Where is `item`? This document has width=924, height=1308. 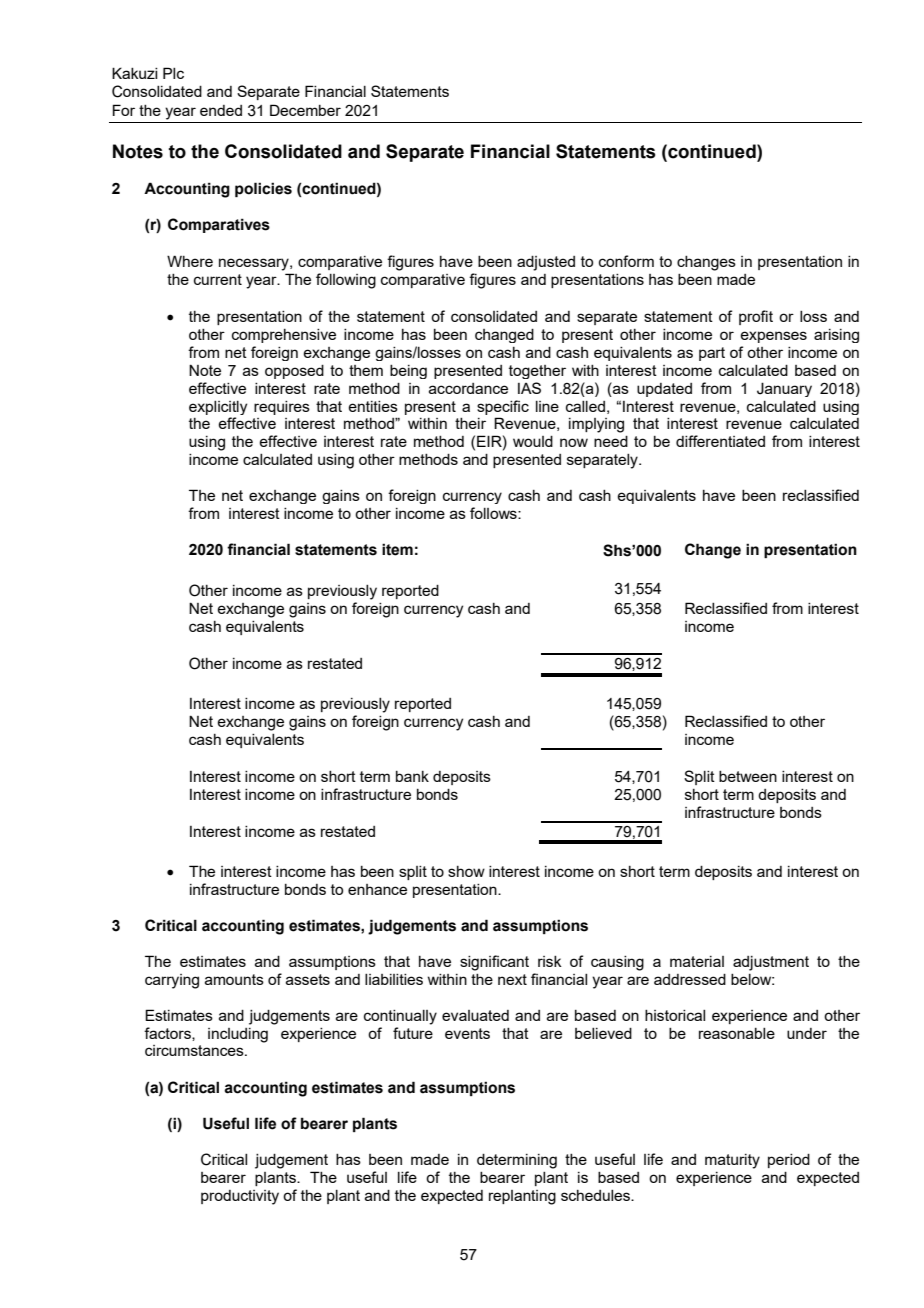 item is located at coordinates (397, 549).
